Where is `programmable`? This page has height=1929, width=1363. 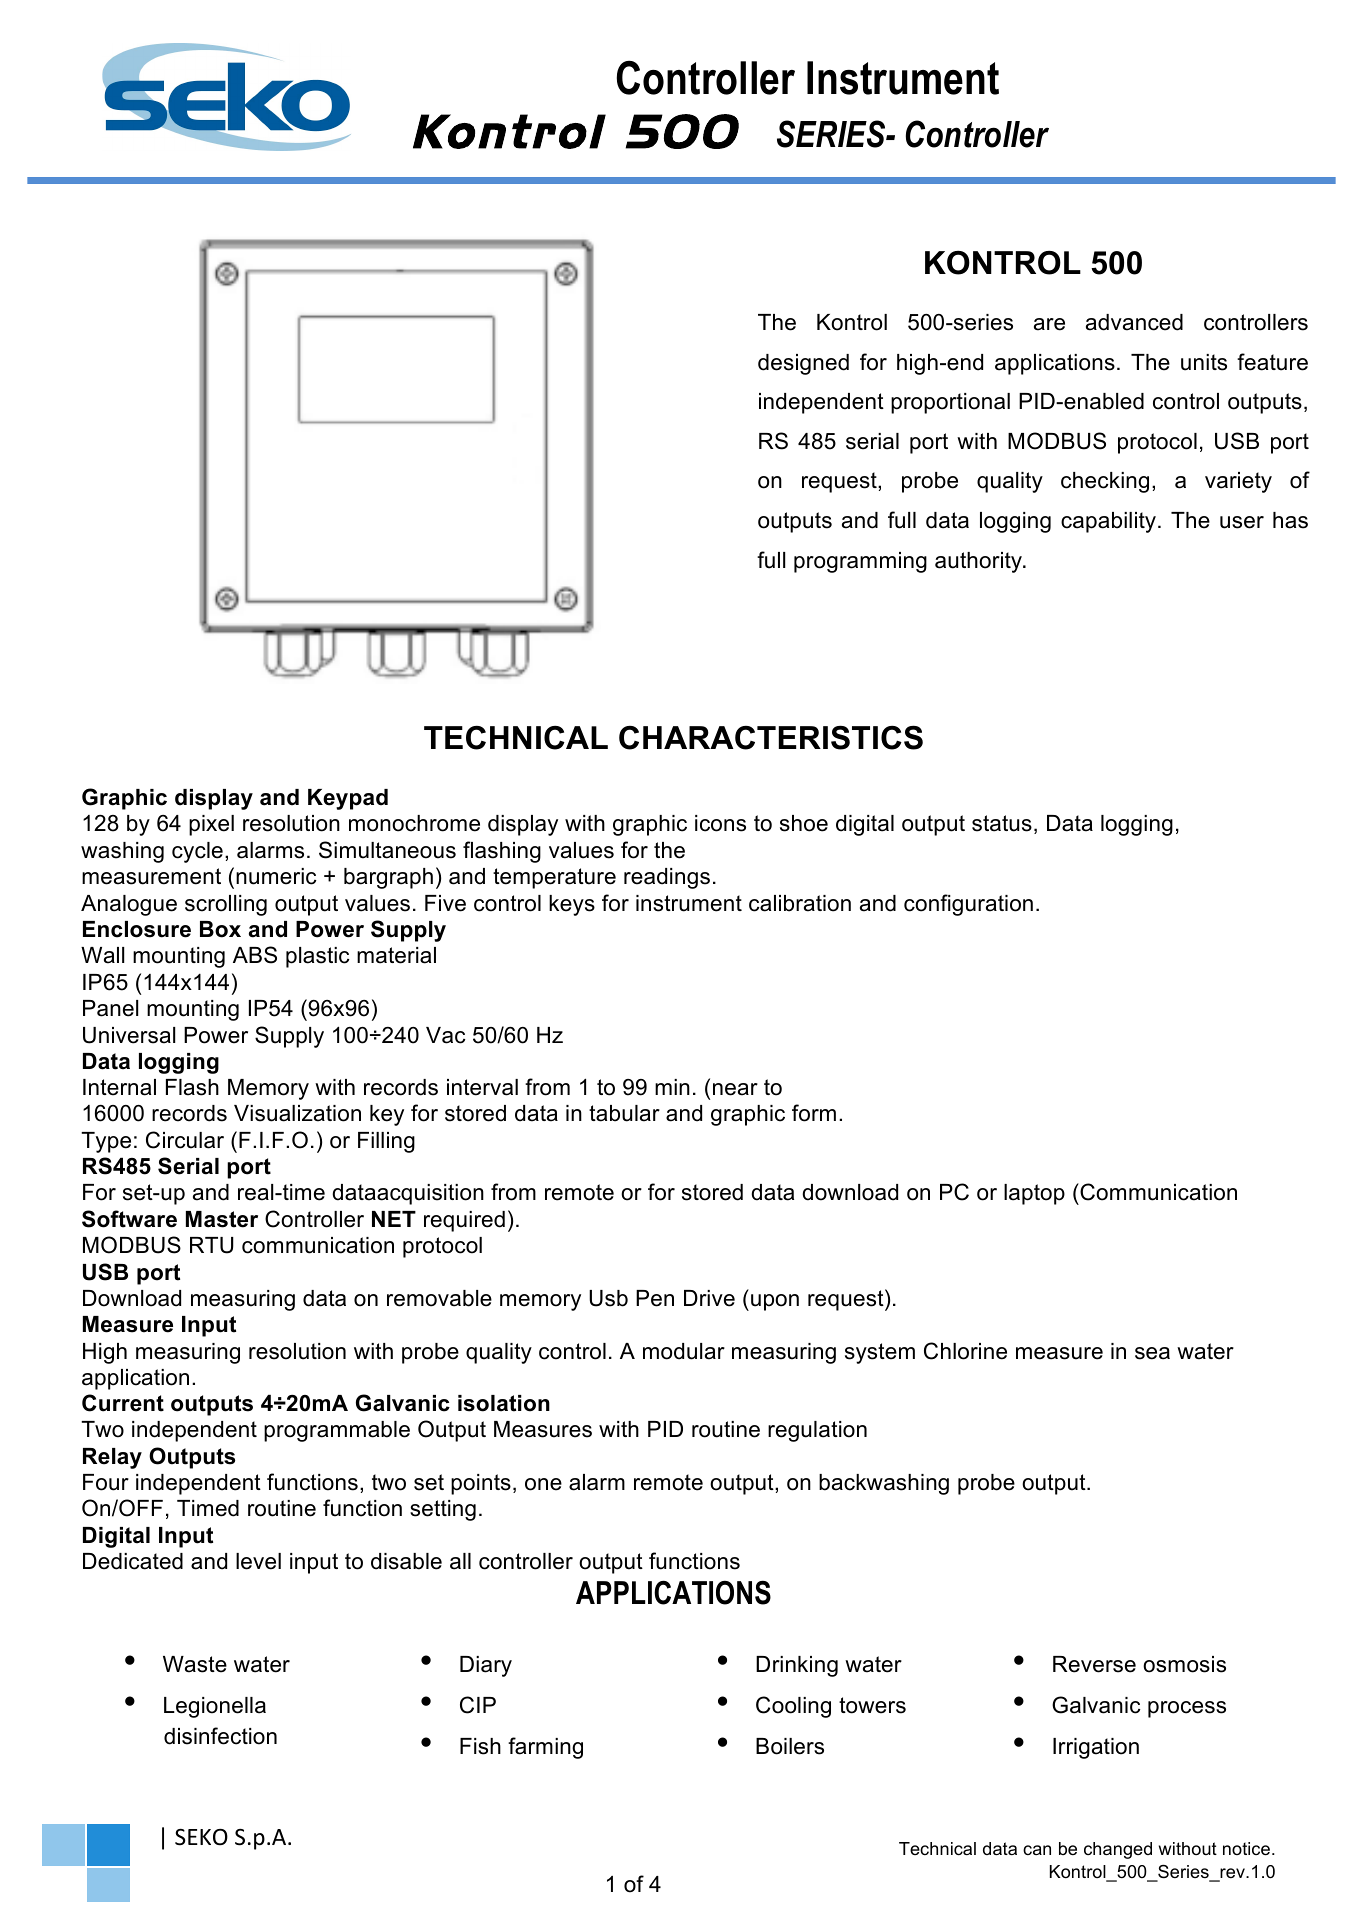
programmable is located at coordinates (337, 1431).
